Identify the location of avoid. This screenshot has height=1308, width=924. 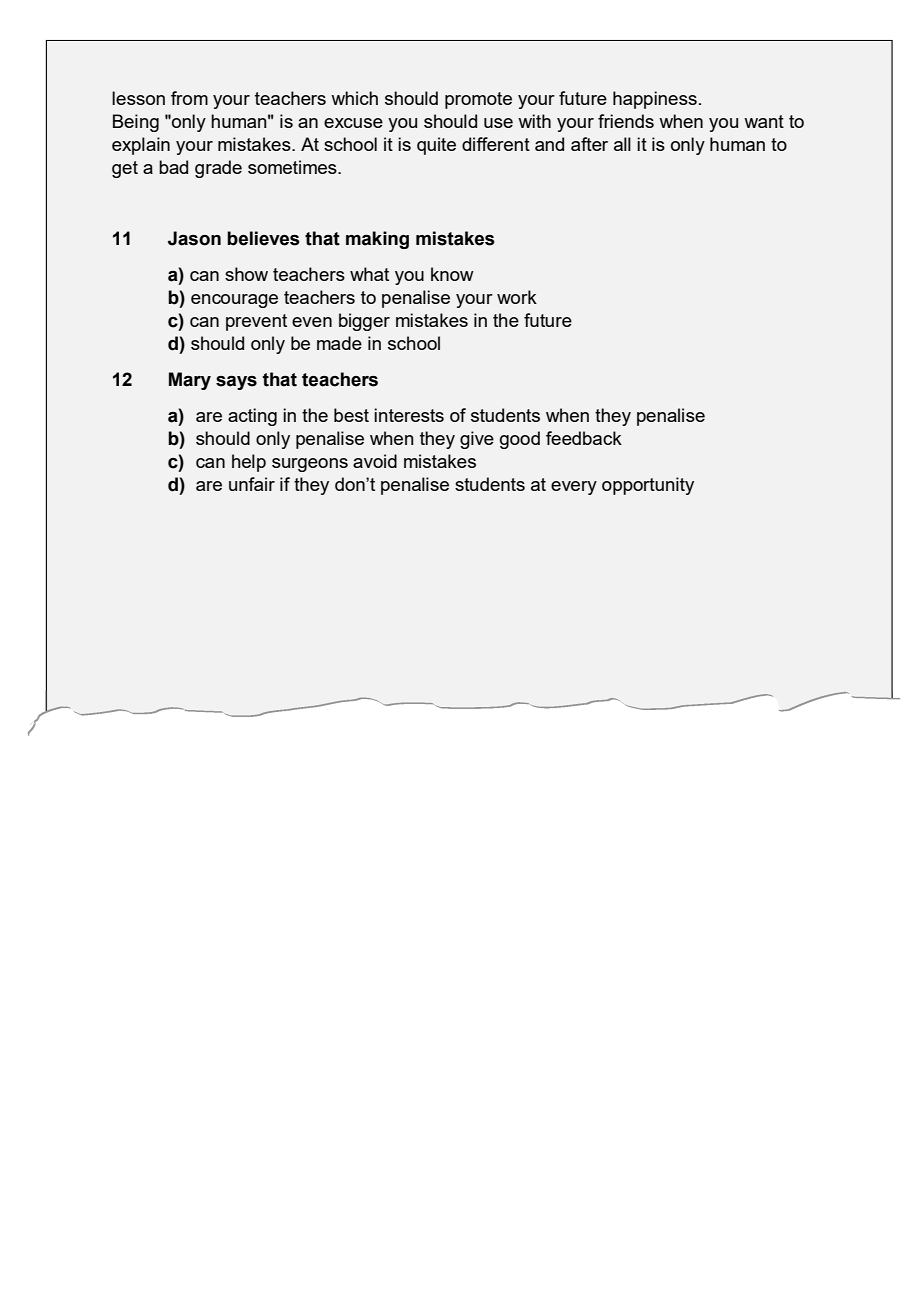
(375, 461).
